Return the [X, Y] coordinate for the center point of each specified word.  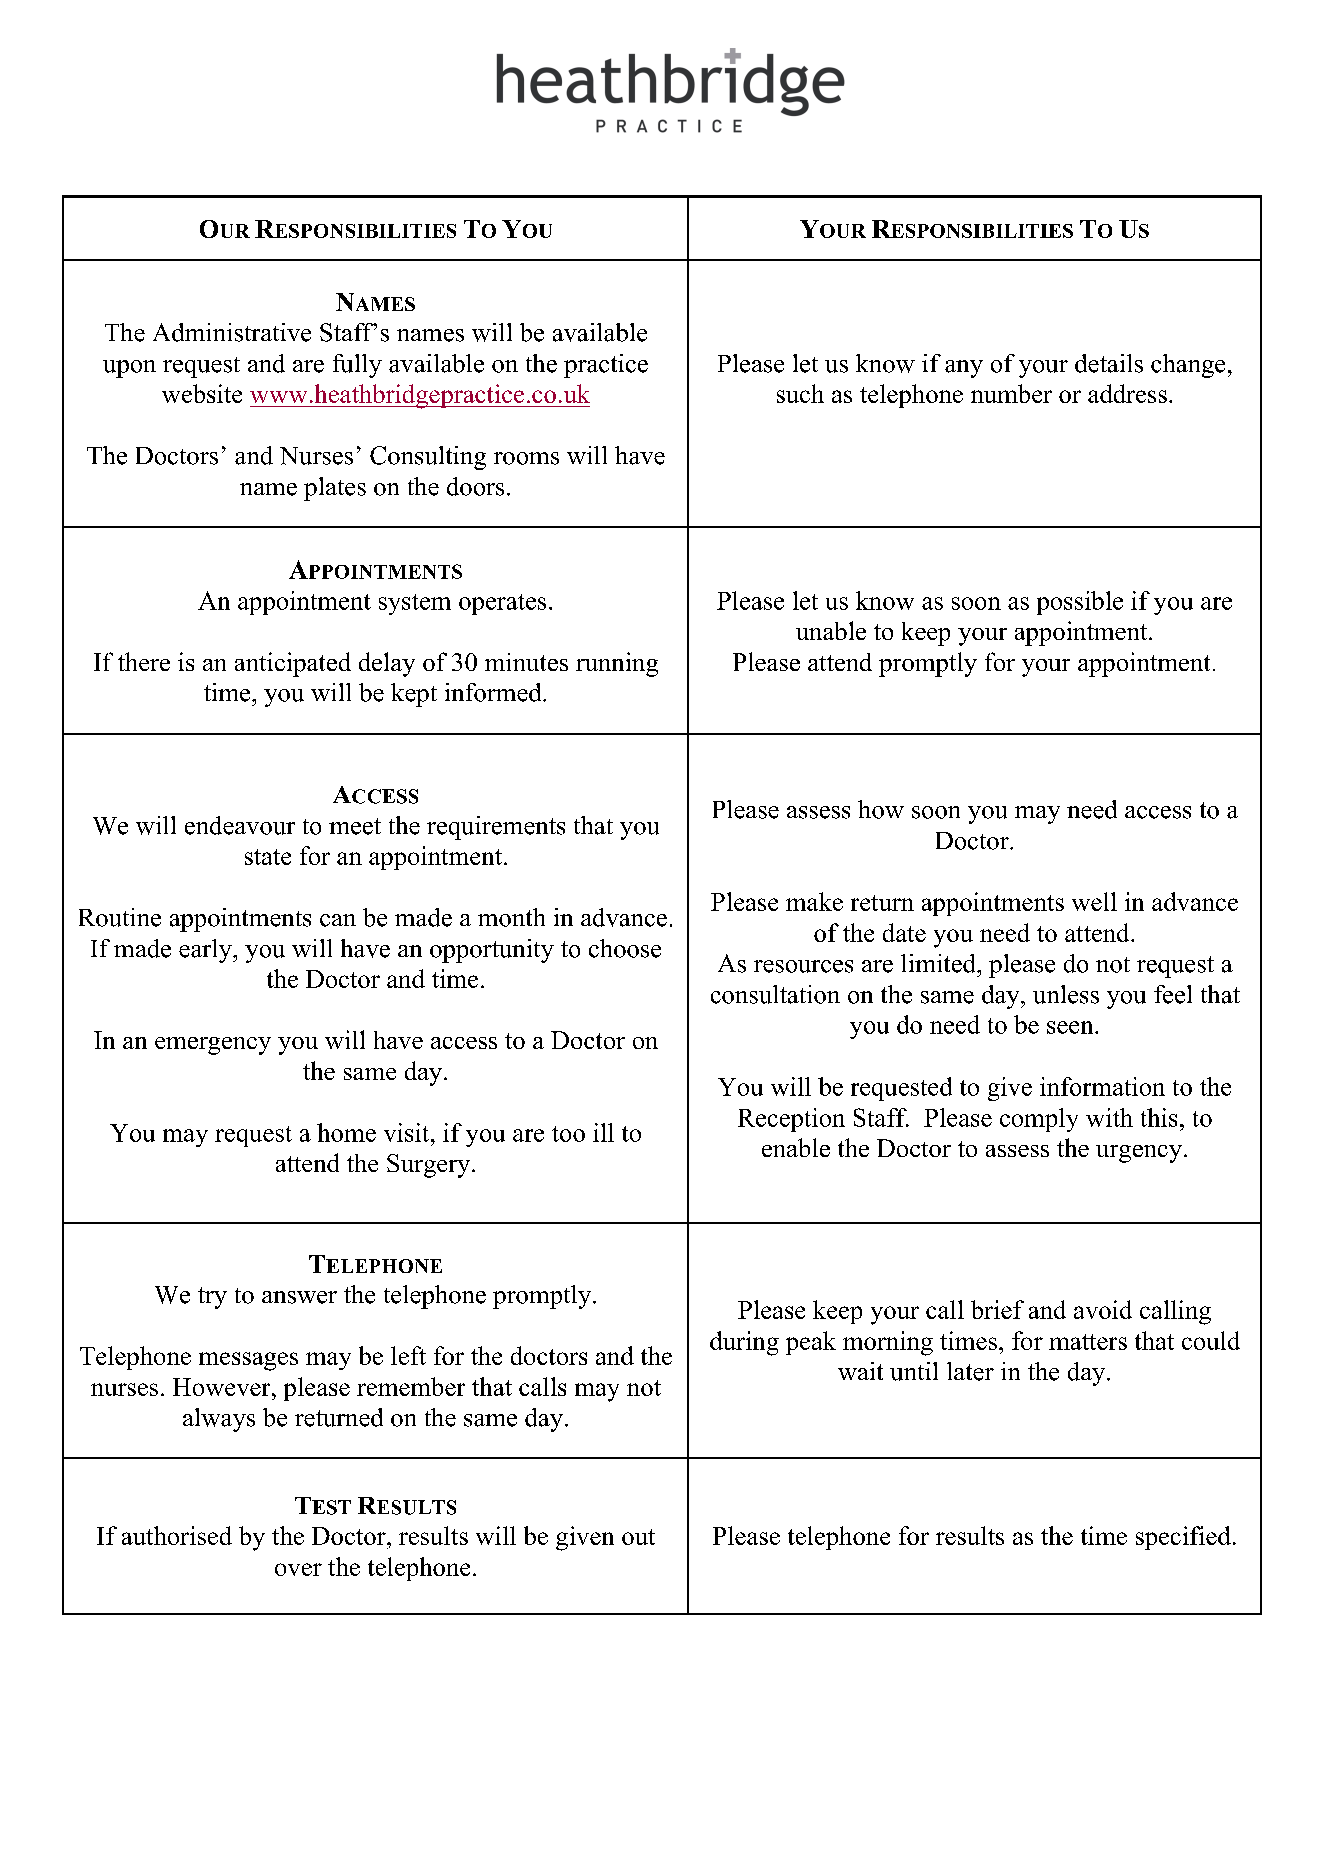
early [206, 951]
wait [860, 1371]
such [800, 393]
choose [625, 948]
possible [1080, 603]
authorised [177, 1535]
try [212, 1298]
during [744, 1343]
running [617, 664]
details [1109, 363]
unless [1066, 994]
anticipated [293, 664]
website [202, 393]
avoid [1103, 1309]
